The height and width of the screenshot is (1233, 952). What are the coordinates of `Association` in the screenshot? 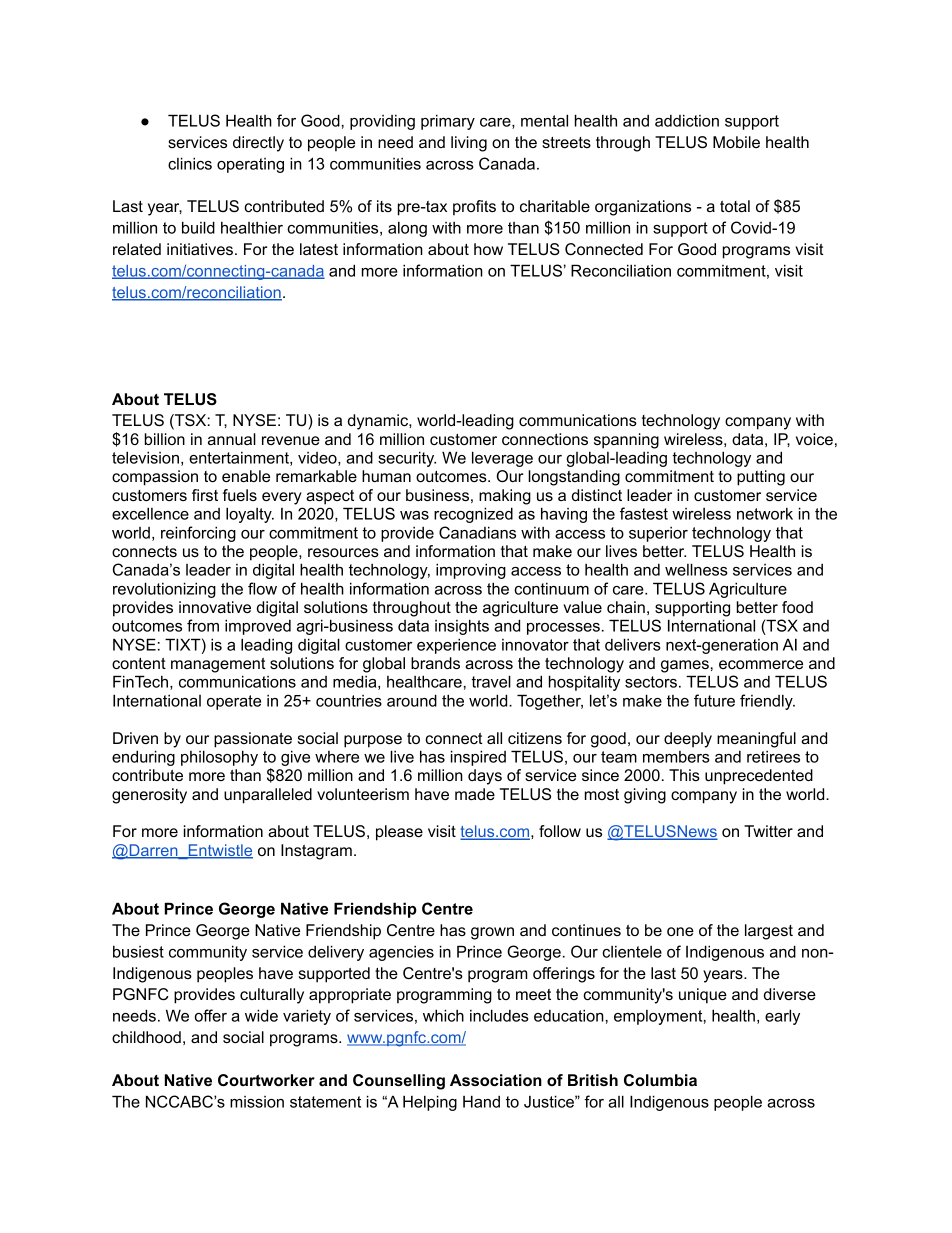 It's located at (496, 1080).
